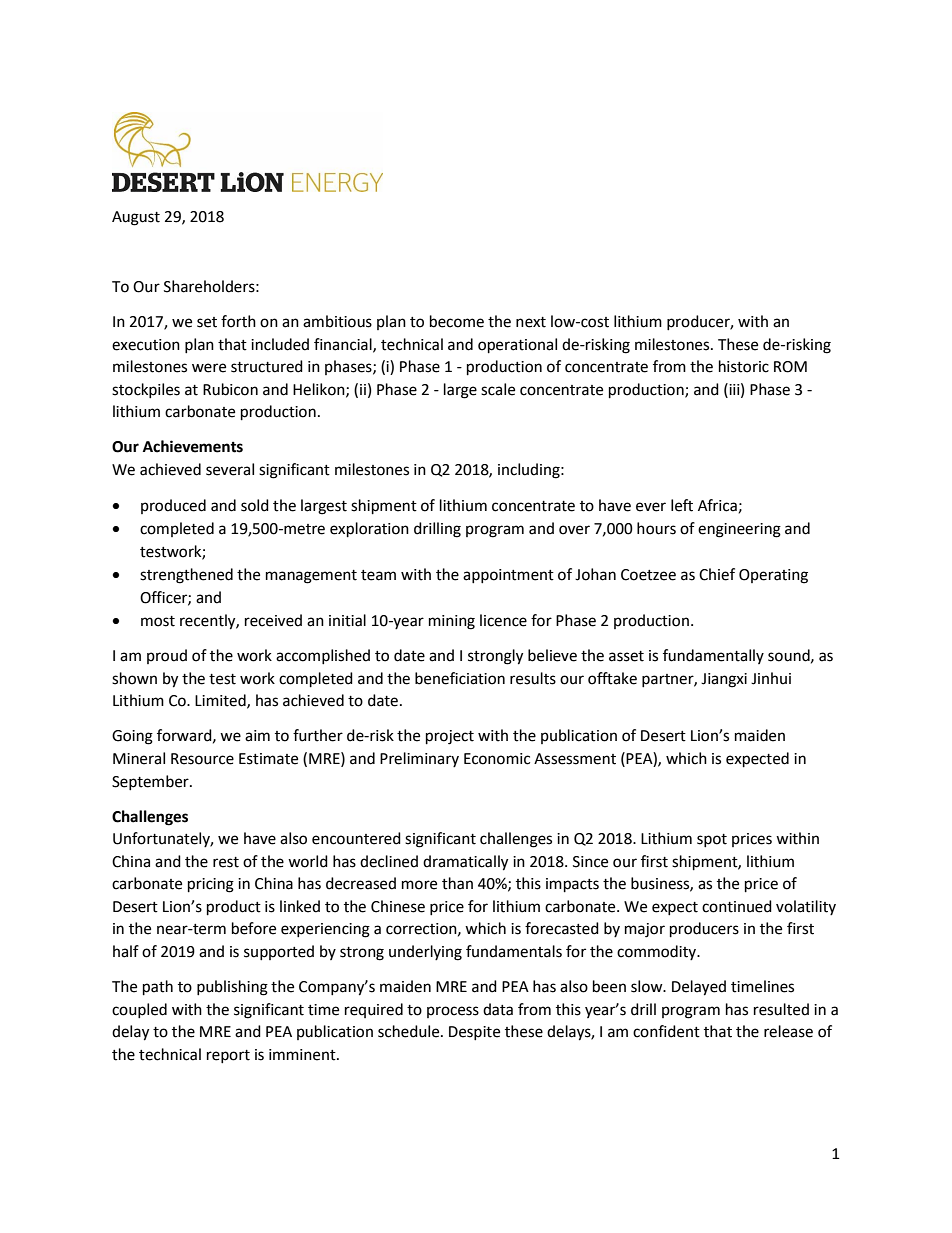  What do you see at coordinates (228, 1056) in the image?
I see `report` at bounding box center [228, 1056].
